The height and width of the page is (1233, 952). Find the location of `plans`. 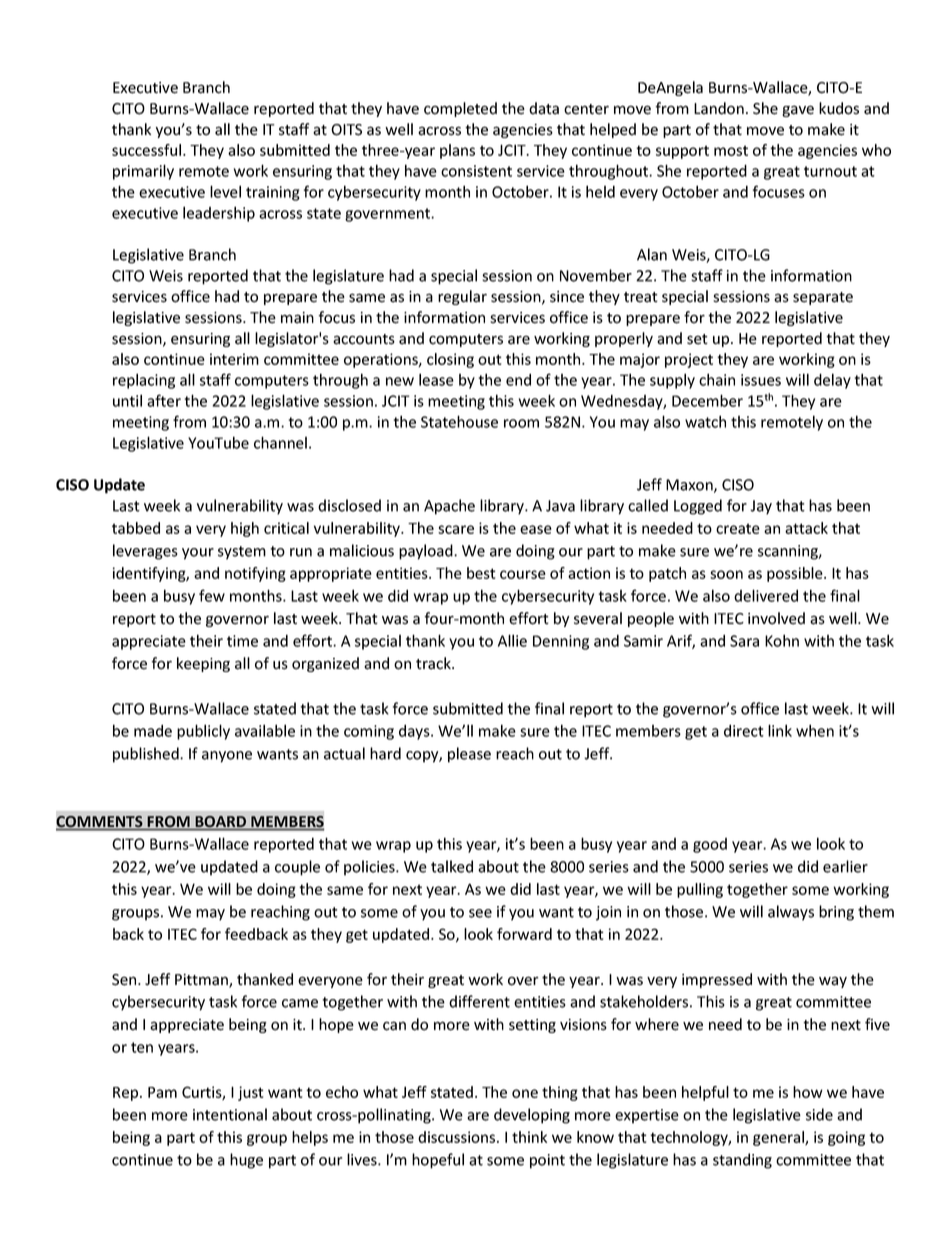

plans is located at coordinates (457, 151).
